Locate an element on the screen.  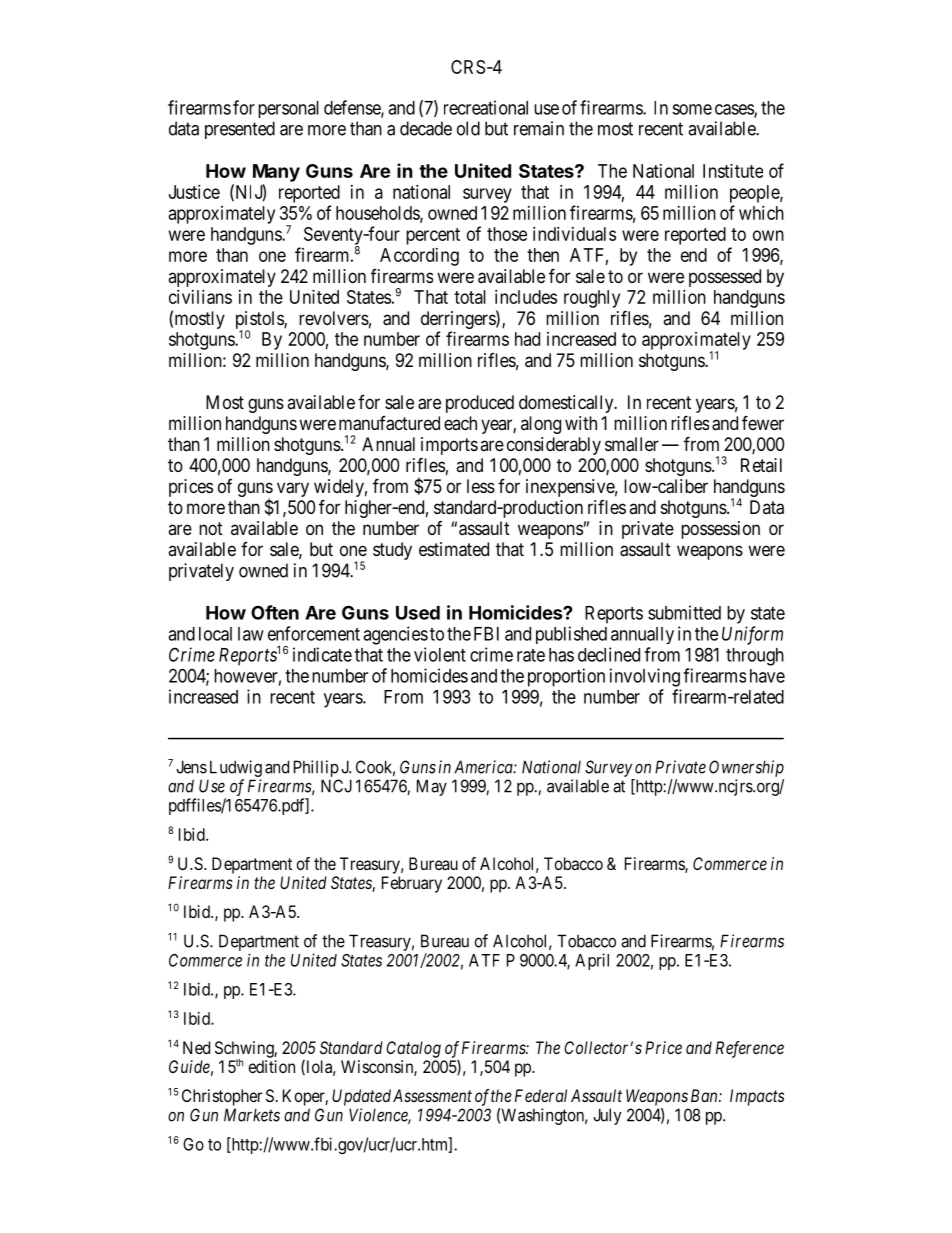
Often is located at coordinates (275, 612).
